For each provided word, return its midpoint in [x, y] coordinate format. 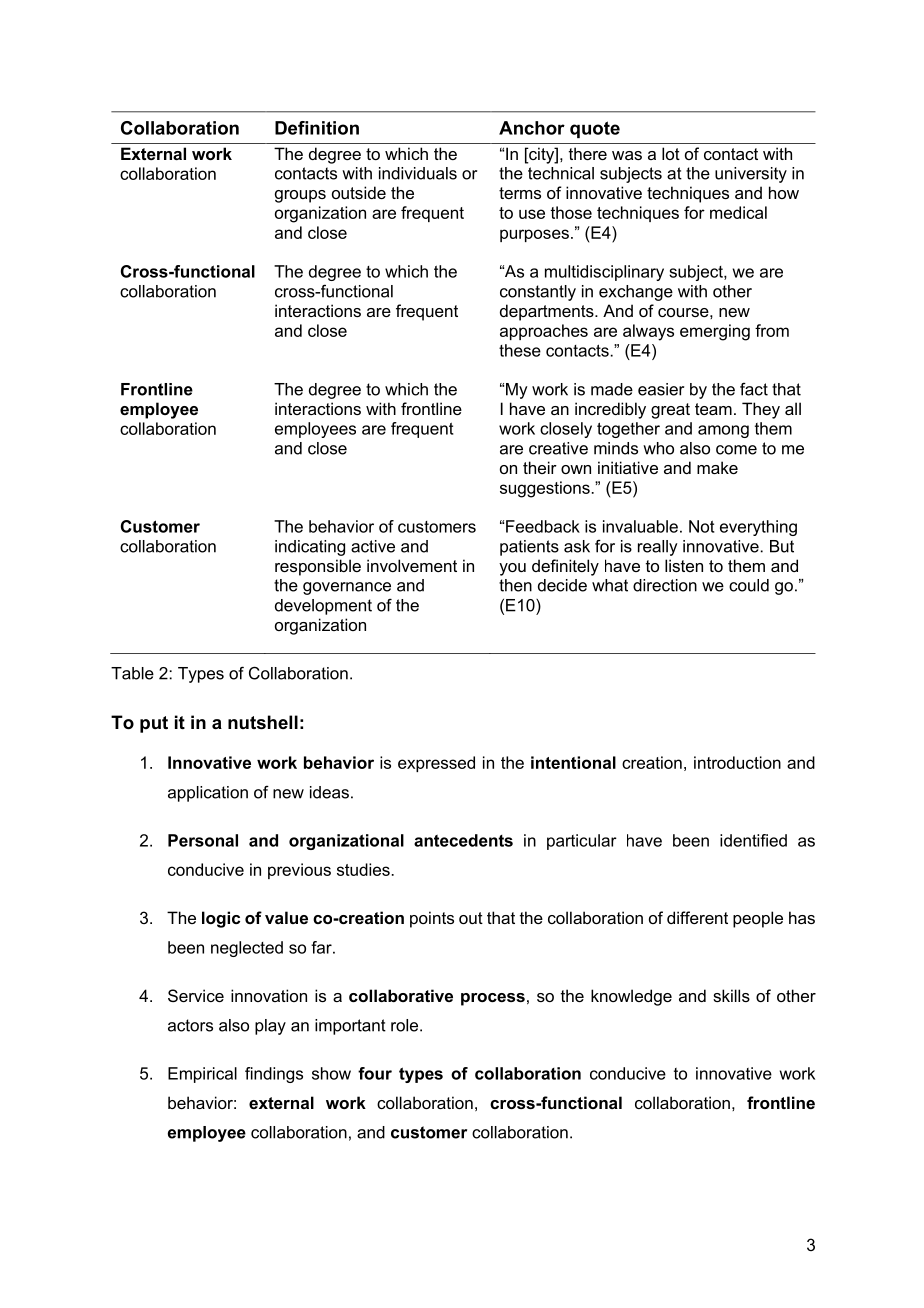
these [520, 350]
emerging [715, 332]
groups [300, 196]
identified [753, 840]
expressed [436, 764]
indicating [310, 548]
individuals [418, 173]
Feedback [543, 526]
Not [702, 526]
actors [190, 1025]
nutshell [263, 722]
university [751, 175]
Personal [203, 840]
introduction [737, 762]
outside [359, 192]
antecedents [463, 840]
